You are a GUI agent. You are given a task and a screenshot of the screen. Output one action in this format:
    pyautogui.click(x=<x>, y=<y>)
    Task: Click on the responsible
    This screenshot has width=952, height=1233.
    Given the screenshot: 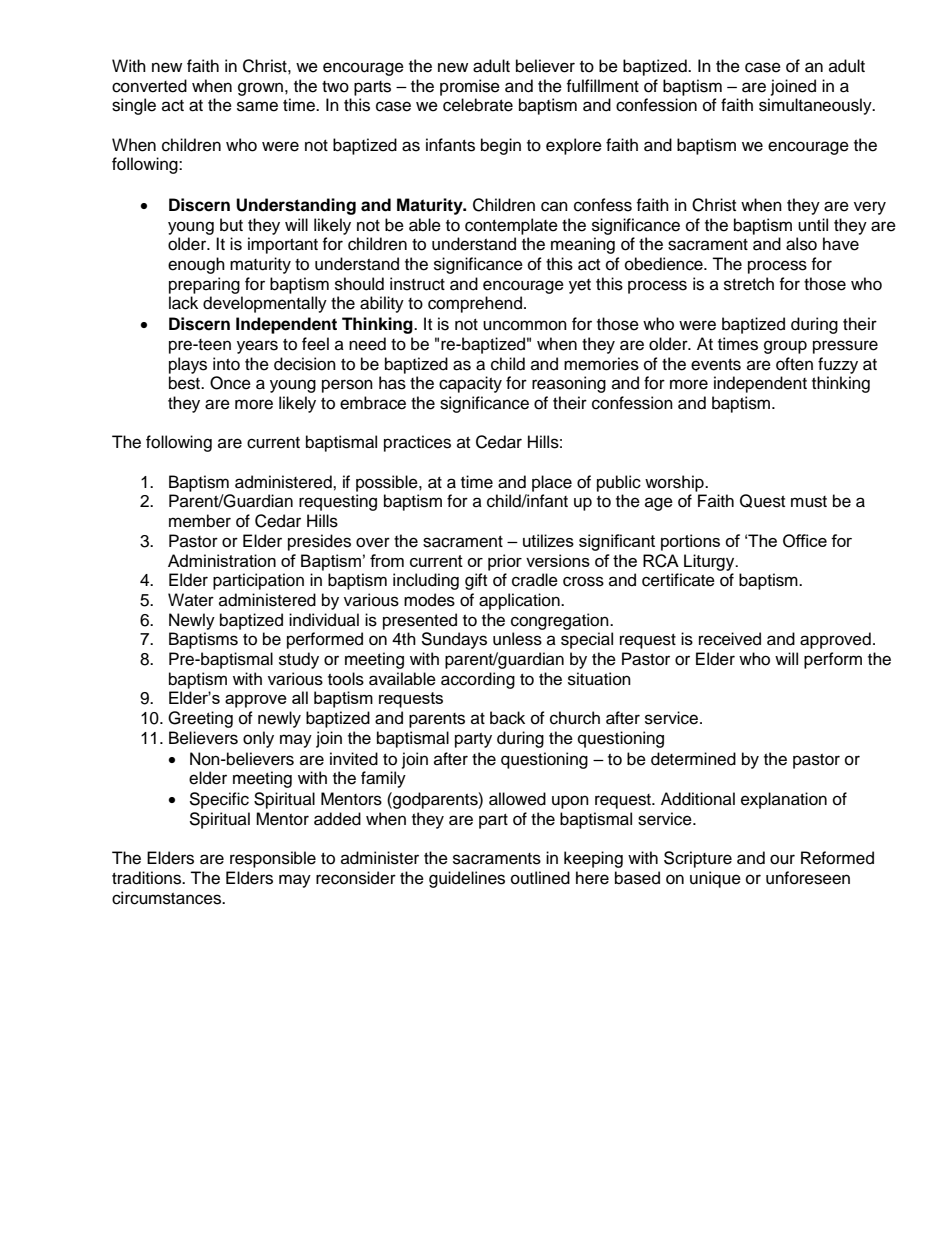 What is the action you would take?
    pyautogui.click(x=273, y=859)
